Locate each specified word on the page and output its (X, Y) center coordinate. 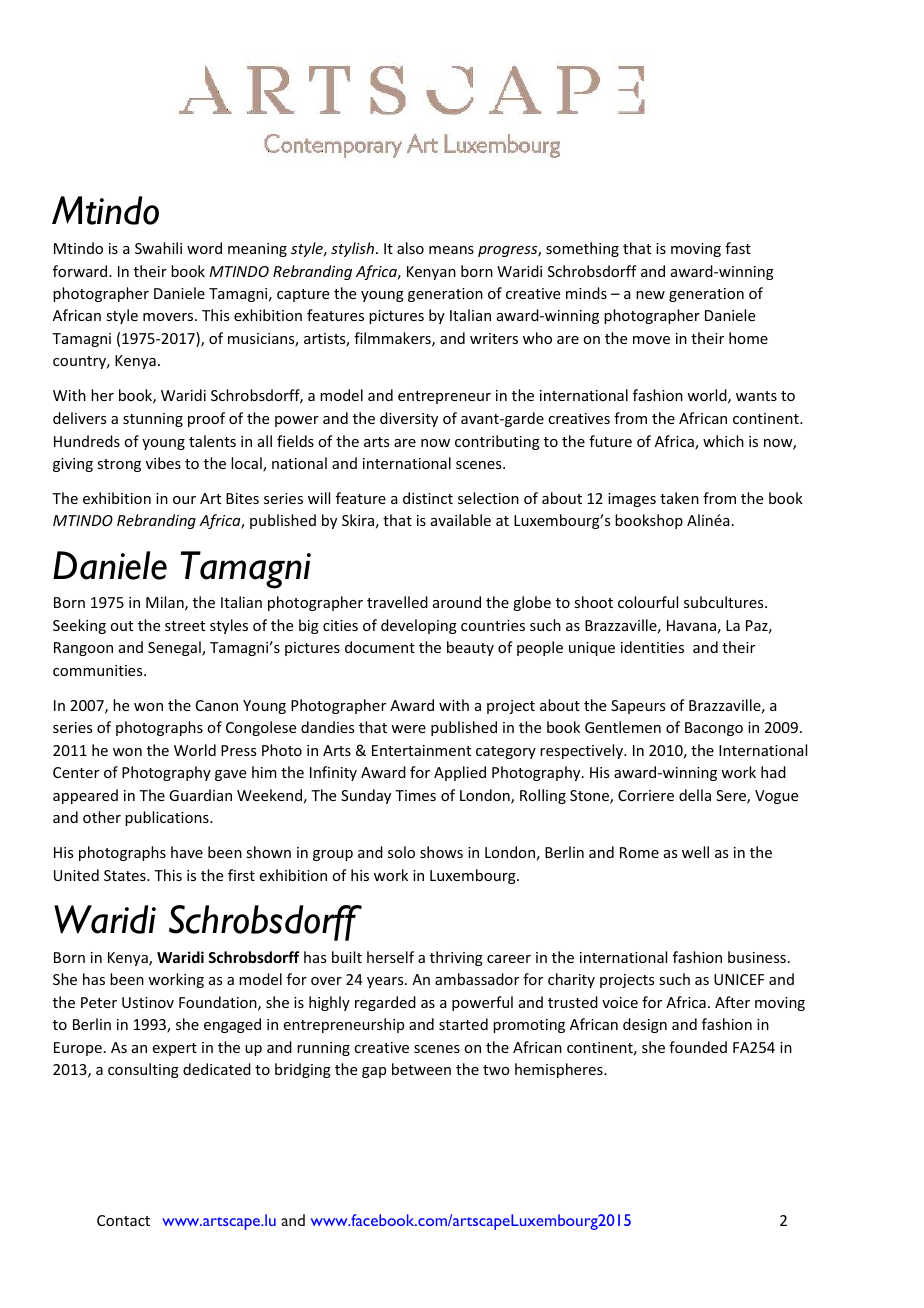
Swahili (158, 248)
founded (698, 1047)
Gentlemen (623, 727)
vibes (163, 463)
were (408, 729)
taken (679, 498)
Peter (99, 1002)
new (650, 295)
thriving (456, 958)
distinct (428, 498)
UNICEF (739, 979)
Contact (123, 1220)
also (410, 248)
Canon (217, 705)
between (421, 1069)
